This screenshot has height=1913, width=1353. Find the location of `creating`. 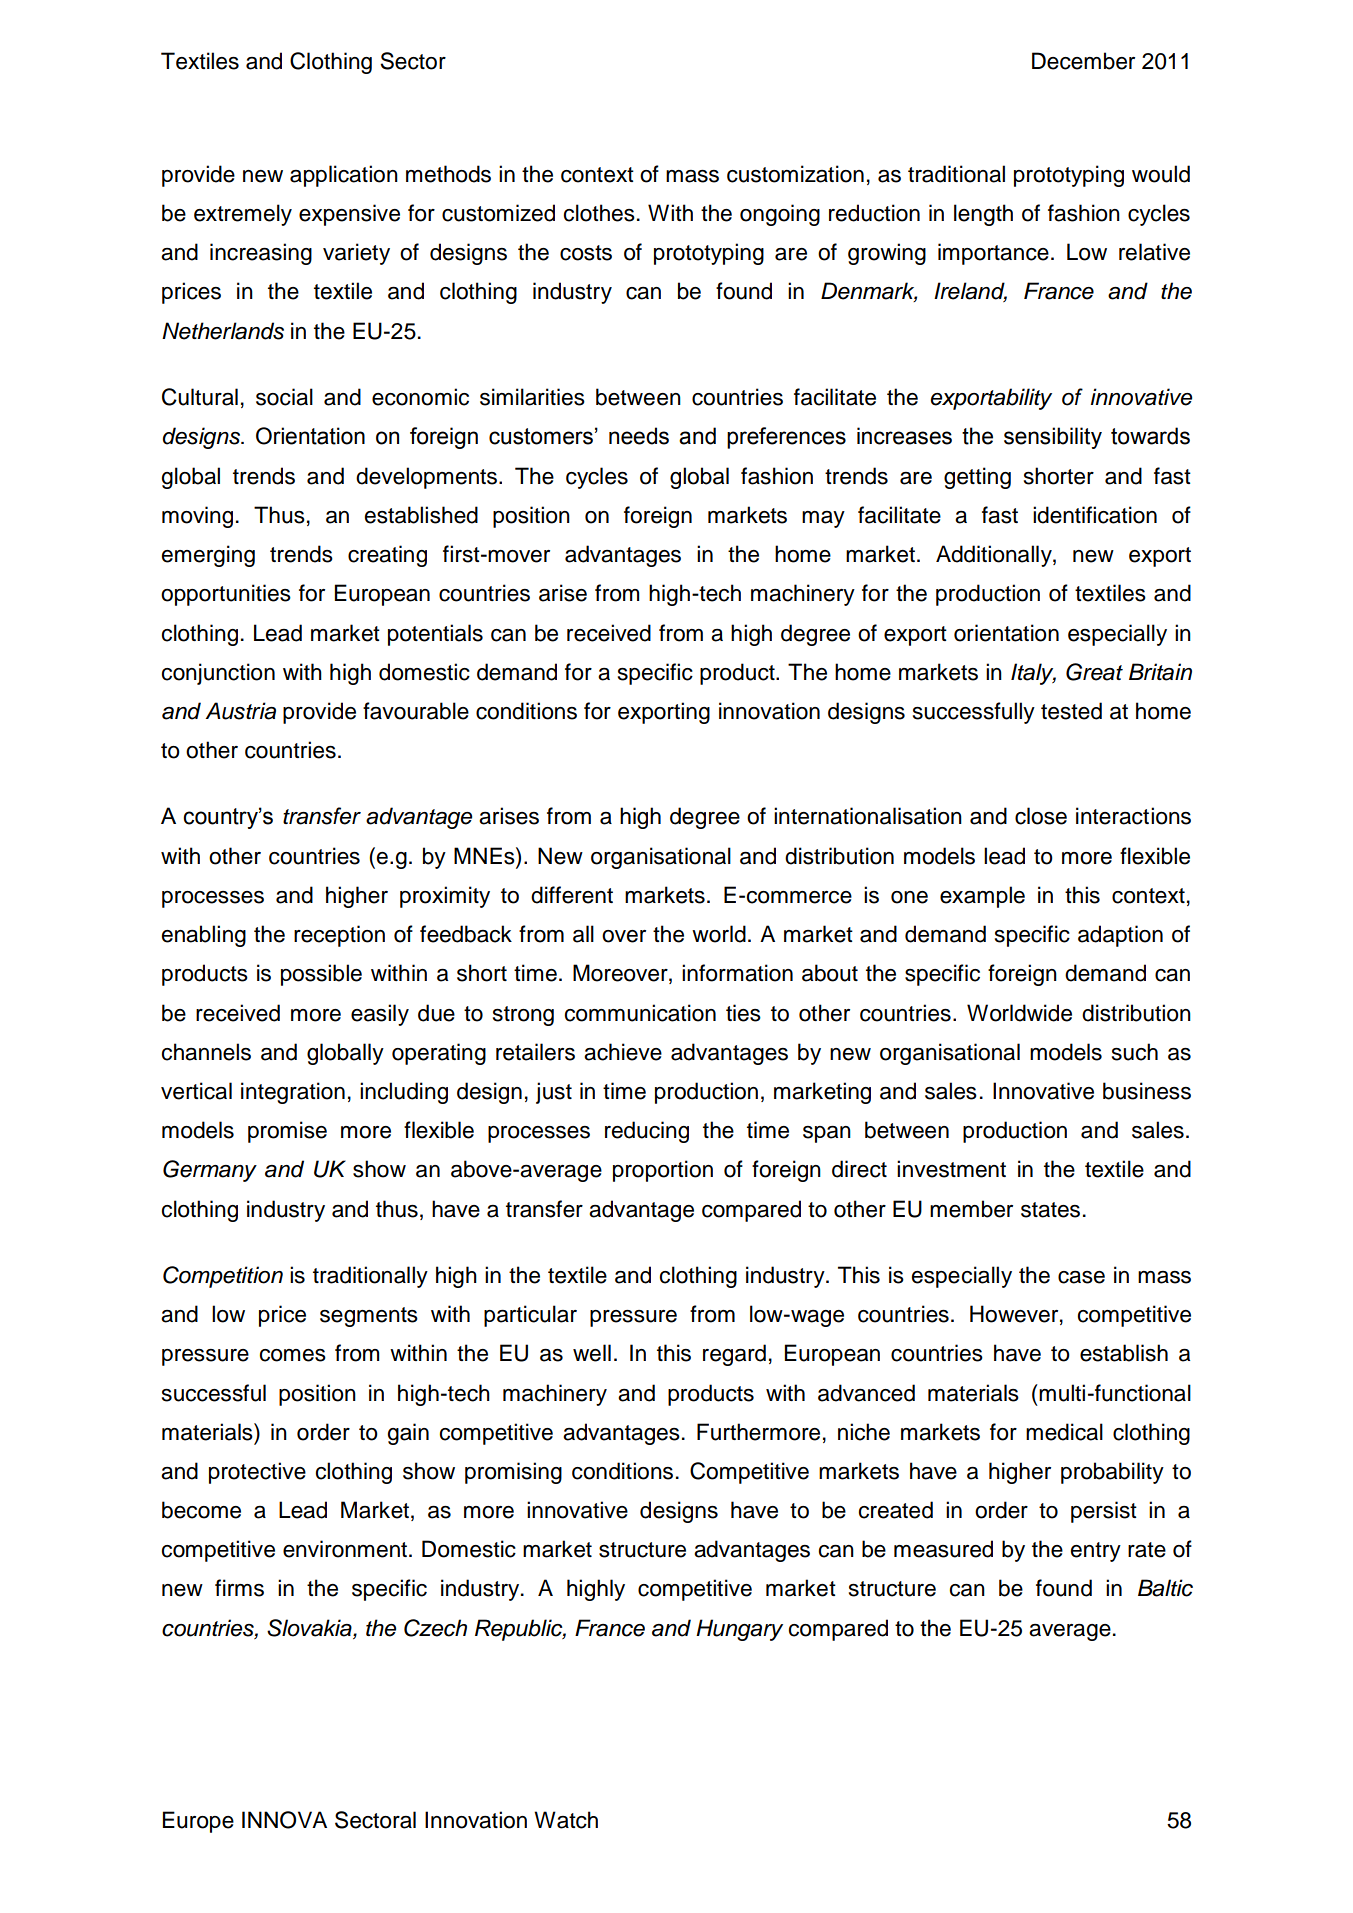

creating is located at coordinates (387, 556).
